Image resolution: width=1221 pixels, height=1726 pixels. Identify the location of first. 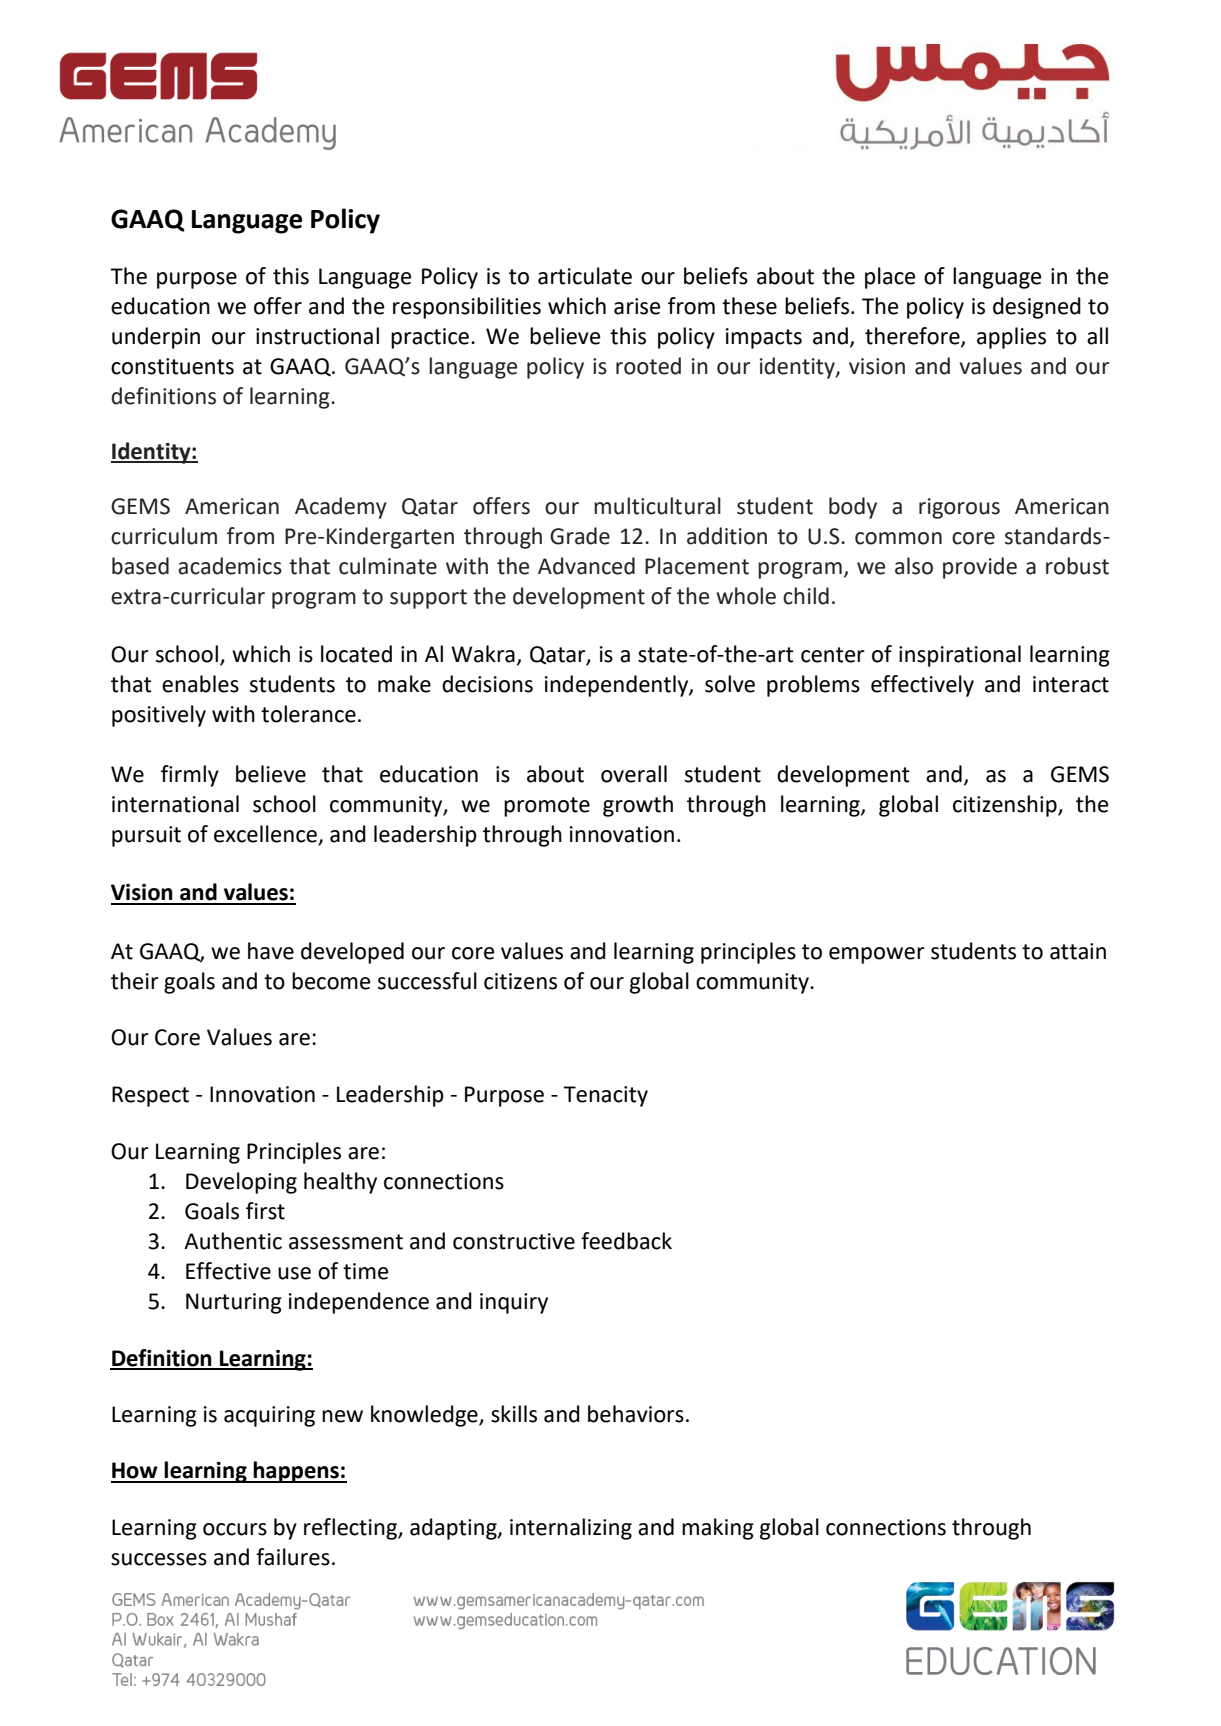
(265, 1211).
